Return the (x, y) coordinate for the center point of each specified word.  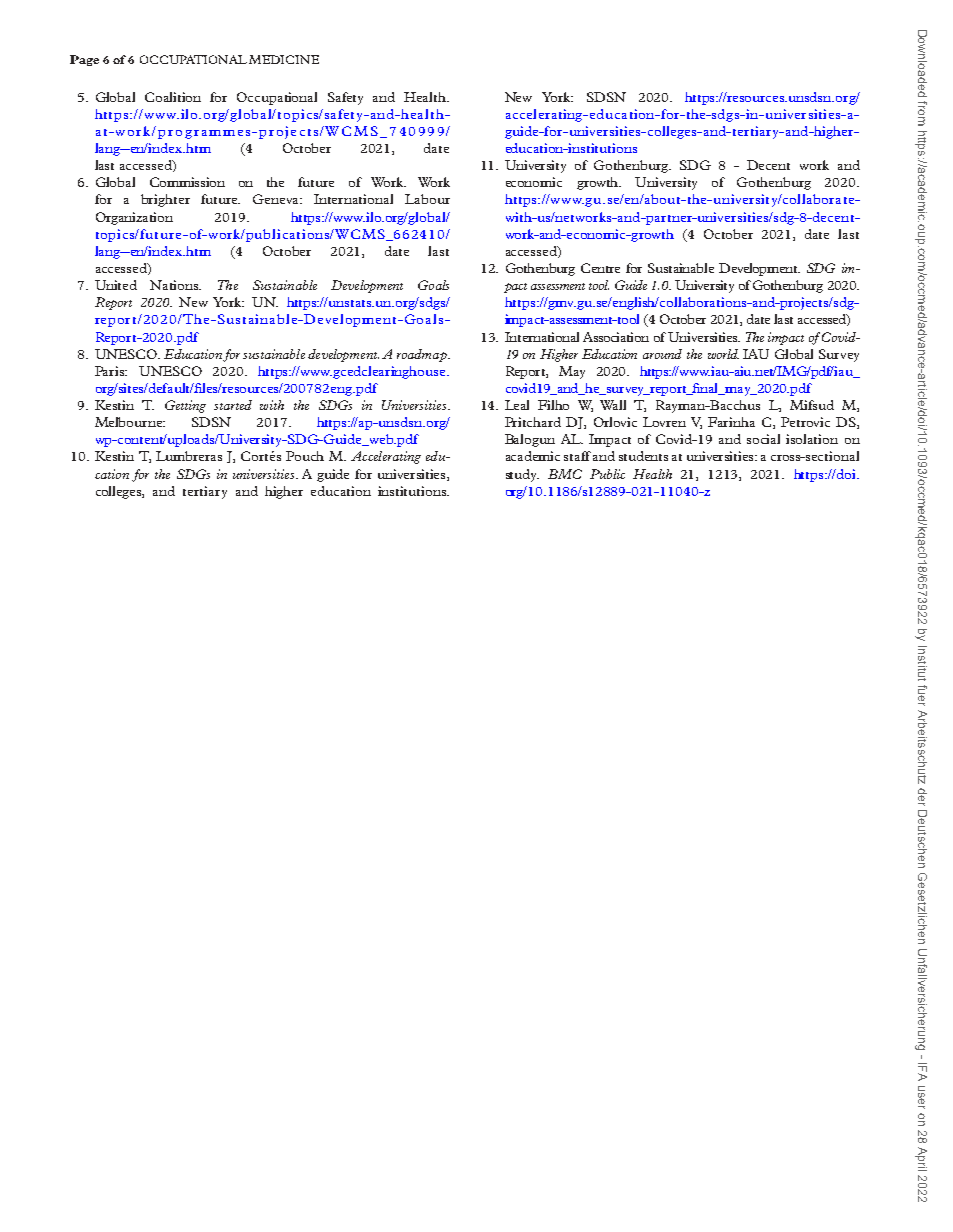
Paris (111, 371)
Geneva (277, 199)
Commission (187, 182)
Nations (175, 285)
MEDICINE (284, 59)
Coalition (173, 97)
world (723, 354)
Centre (600, 268)
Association (616, 337)
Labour (427, 199)
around (662, 354)
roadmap (423, 355)
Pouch (305, 456)
